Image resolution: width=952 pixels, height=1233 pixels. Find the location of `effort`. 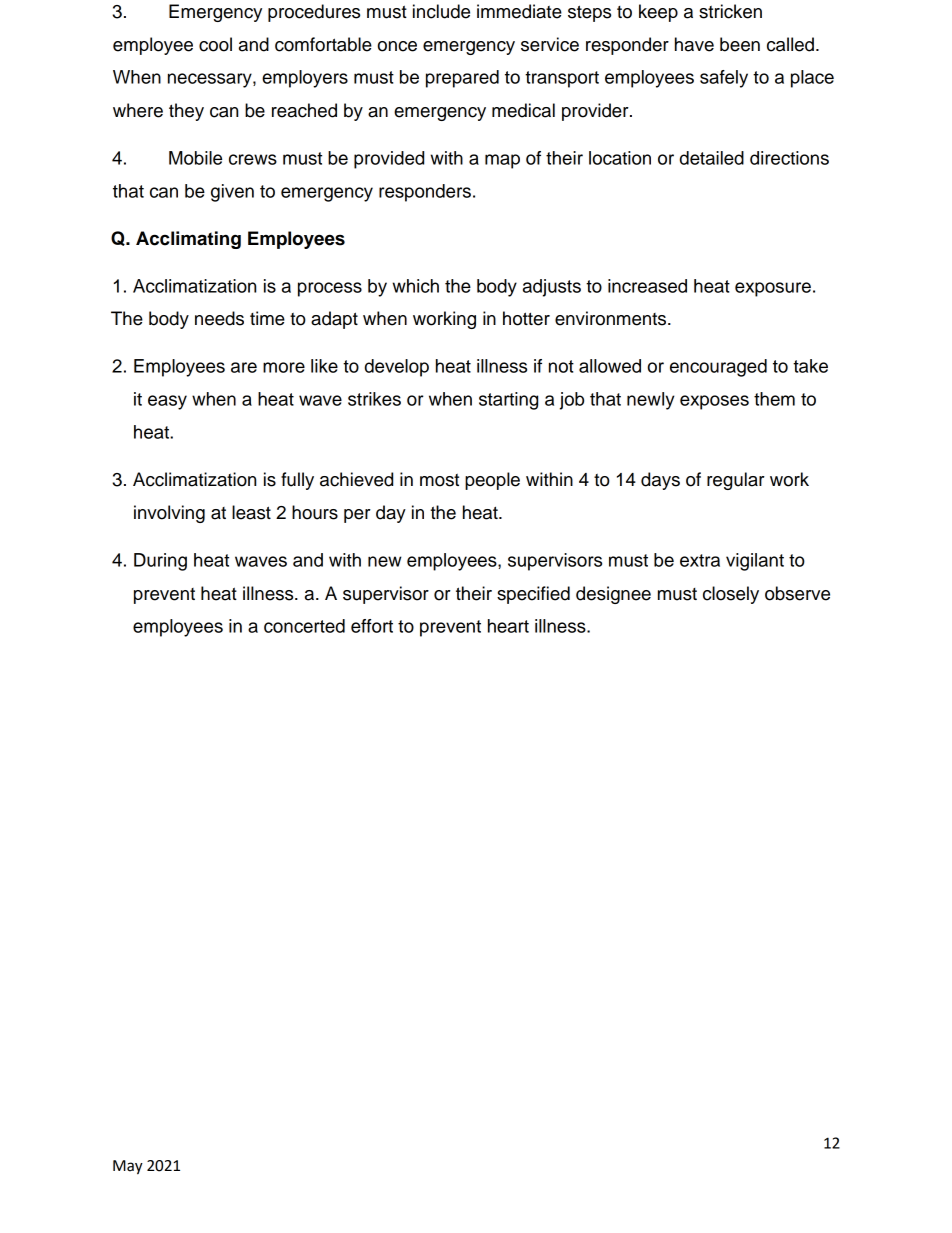

effort is located at coordinates (372, 626).
